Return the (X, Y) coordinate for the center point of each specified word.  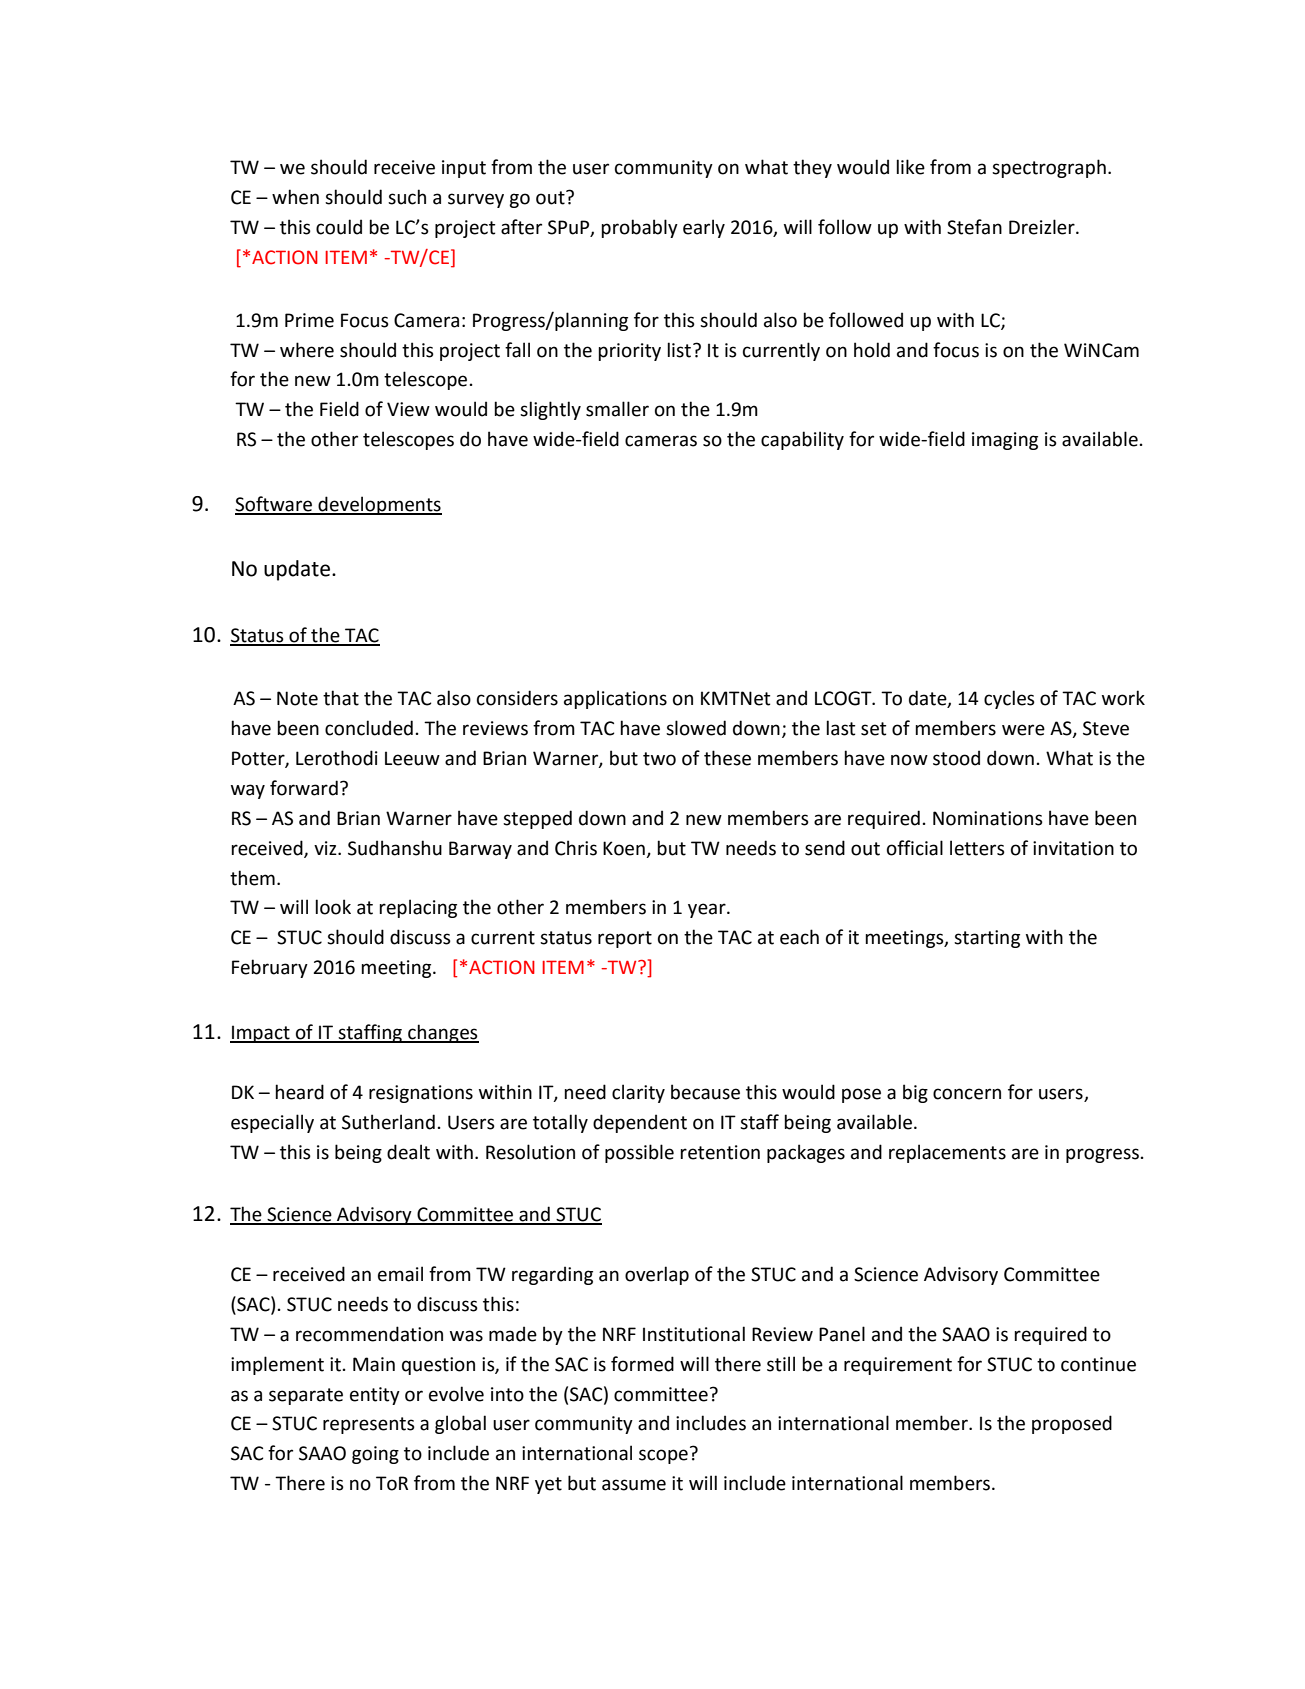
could (339, 227)
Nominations (988, 818)
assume (634, 1485)
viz (326, 848)
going (375, 1455)
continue (1098, 1364)
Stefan (974, 227)
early (704, 228)
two (659, 759)
